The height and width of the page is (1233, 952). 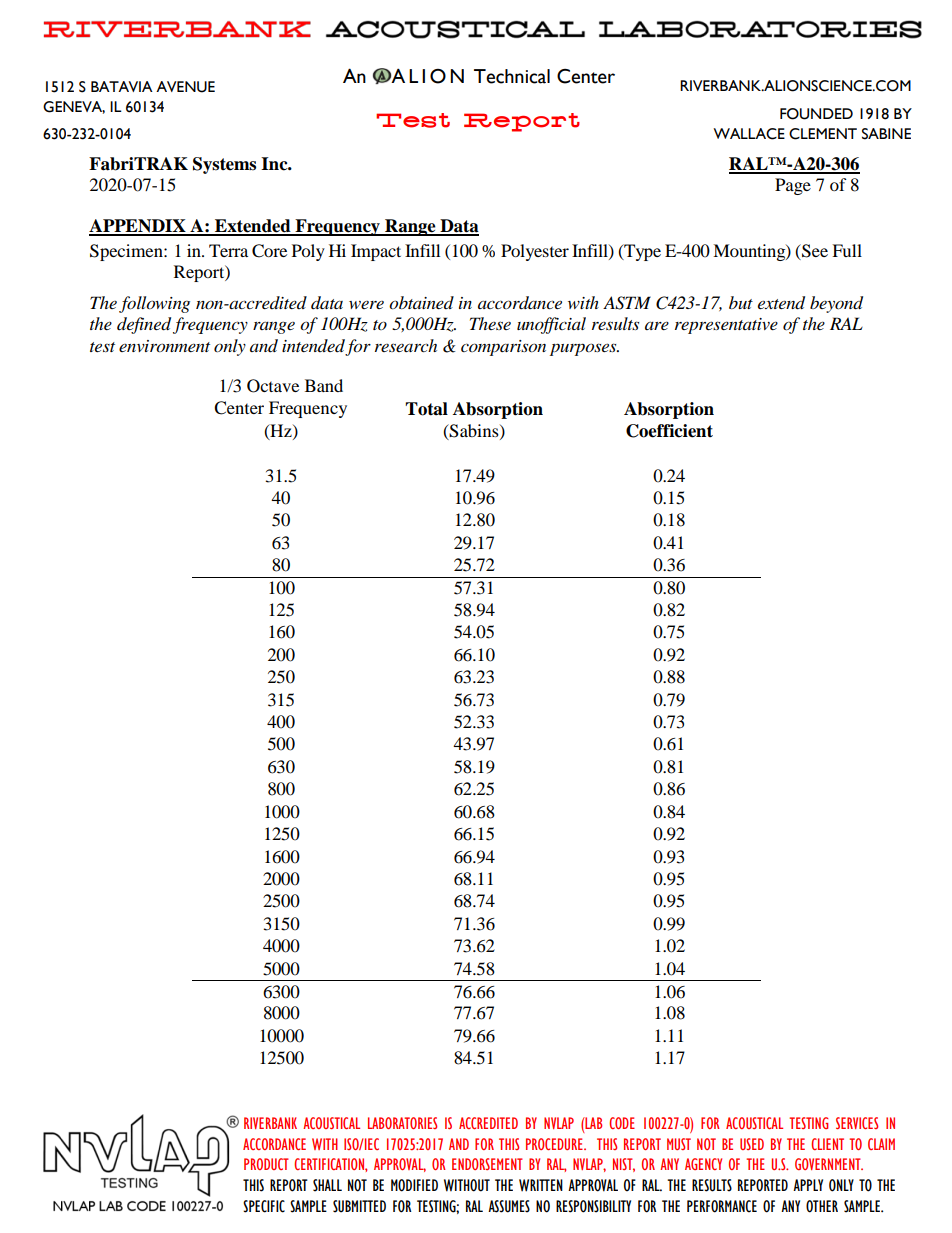 I want to click on Total, so click(x=426, y=409).
